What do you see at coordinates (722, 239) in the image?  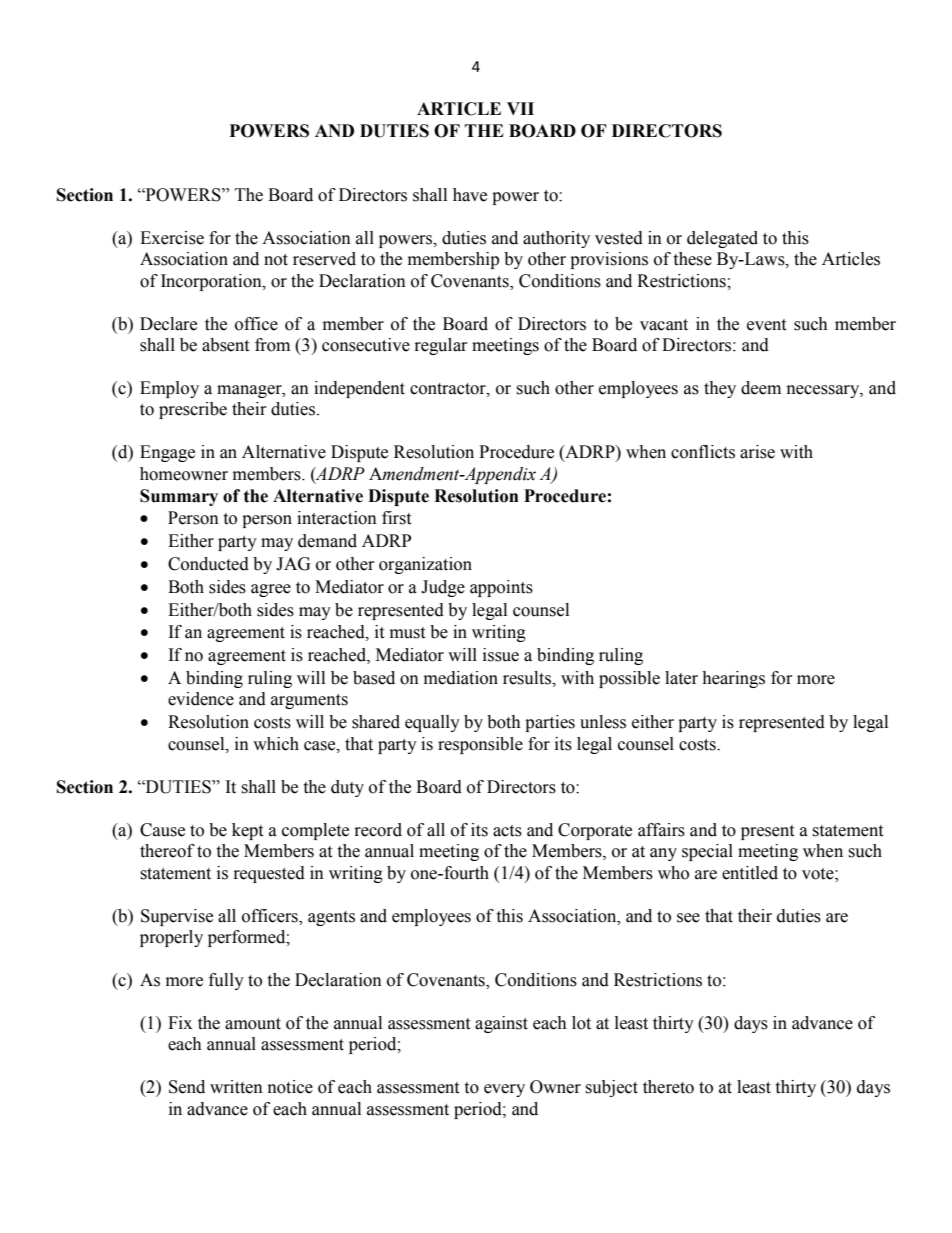 I see `delegated` at bounding box center [722, 239].
